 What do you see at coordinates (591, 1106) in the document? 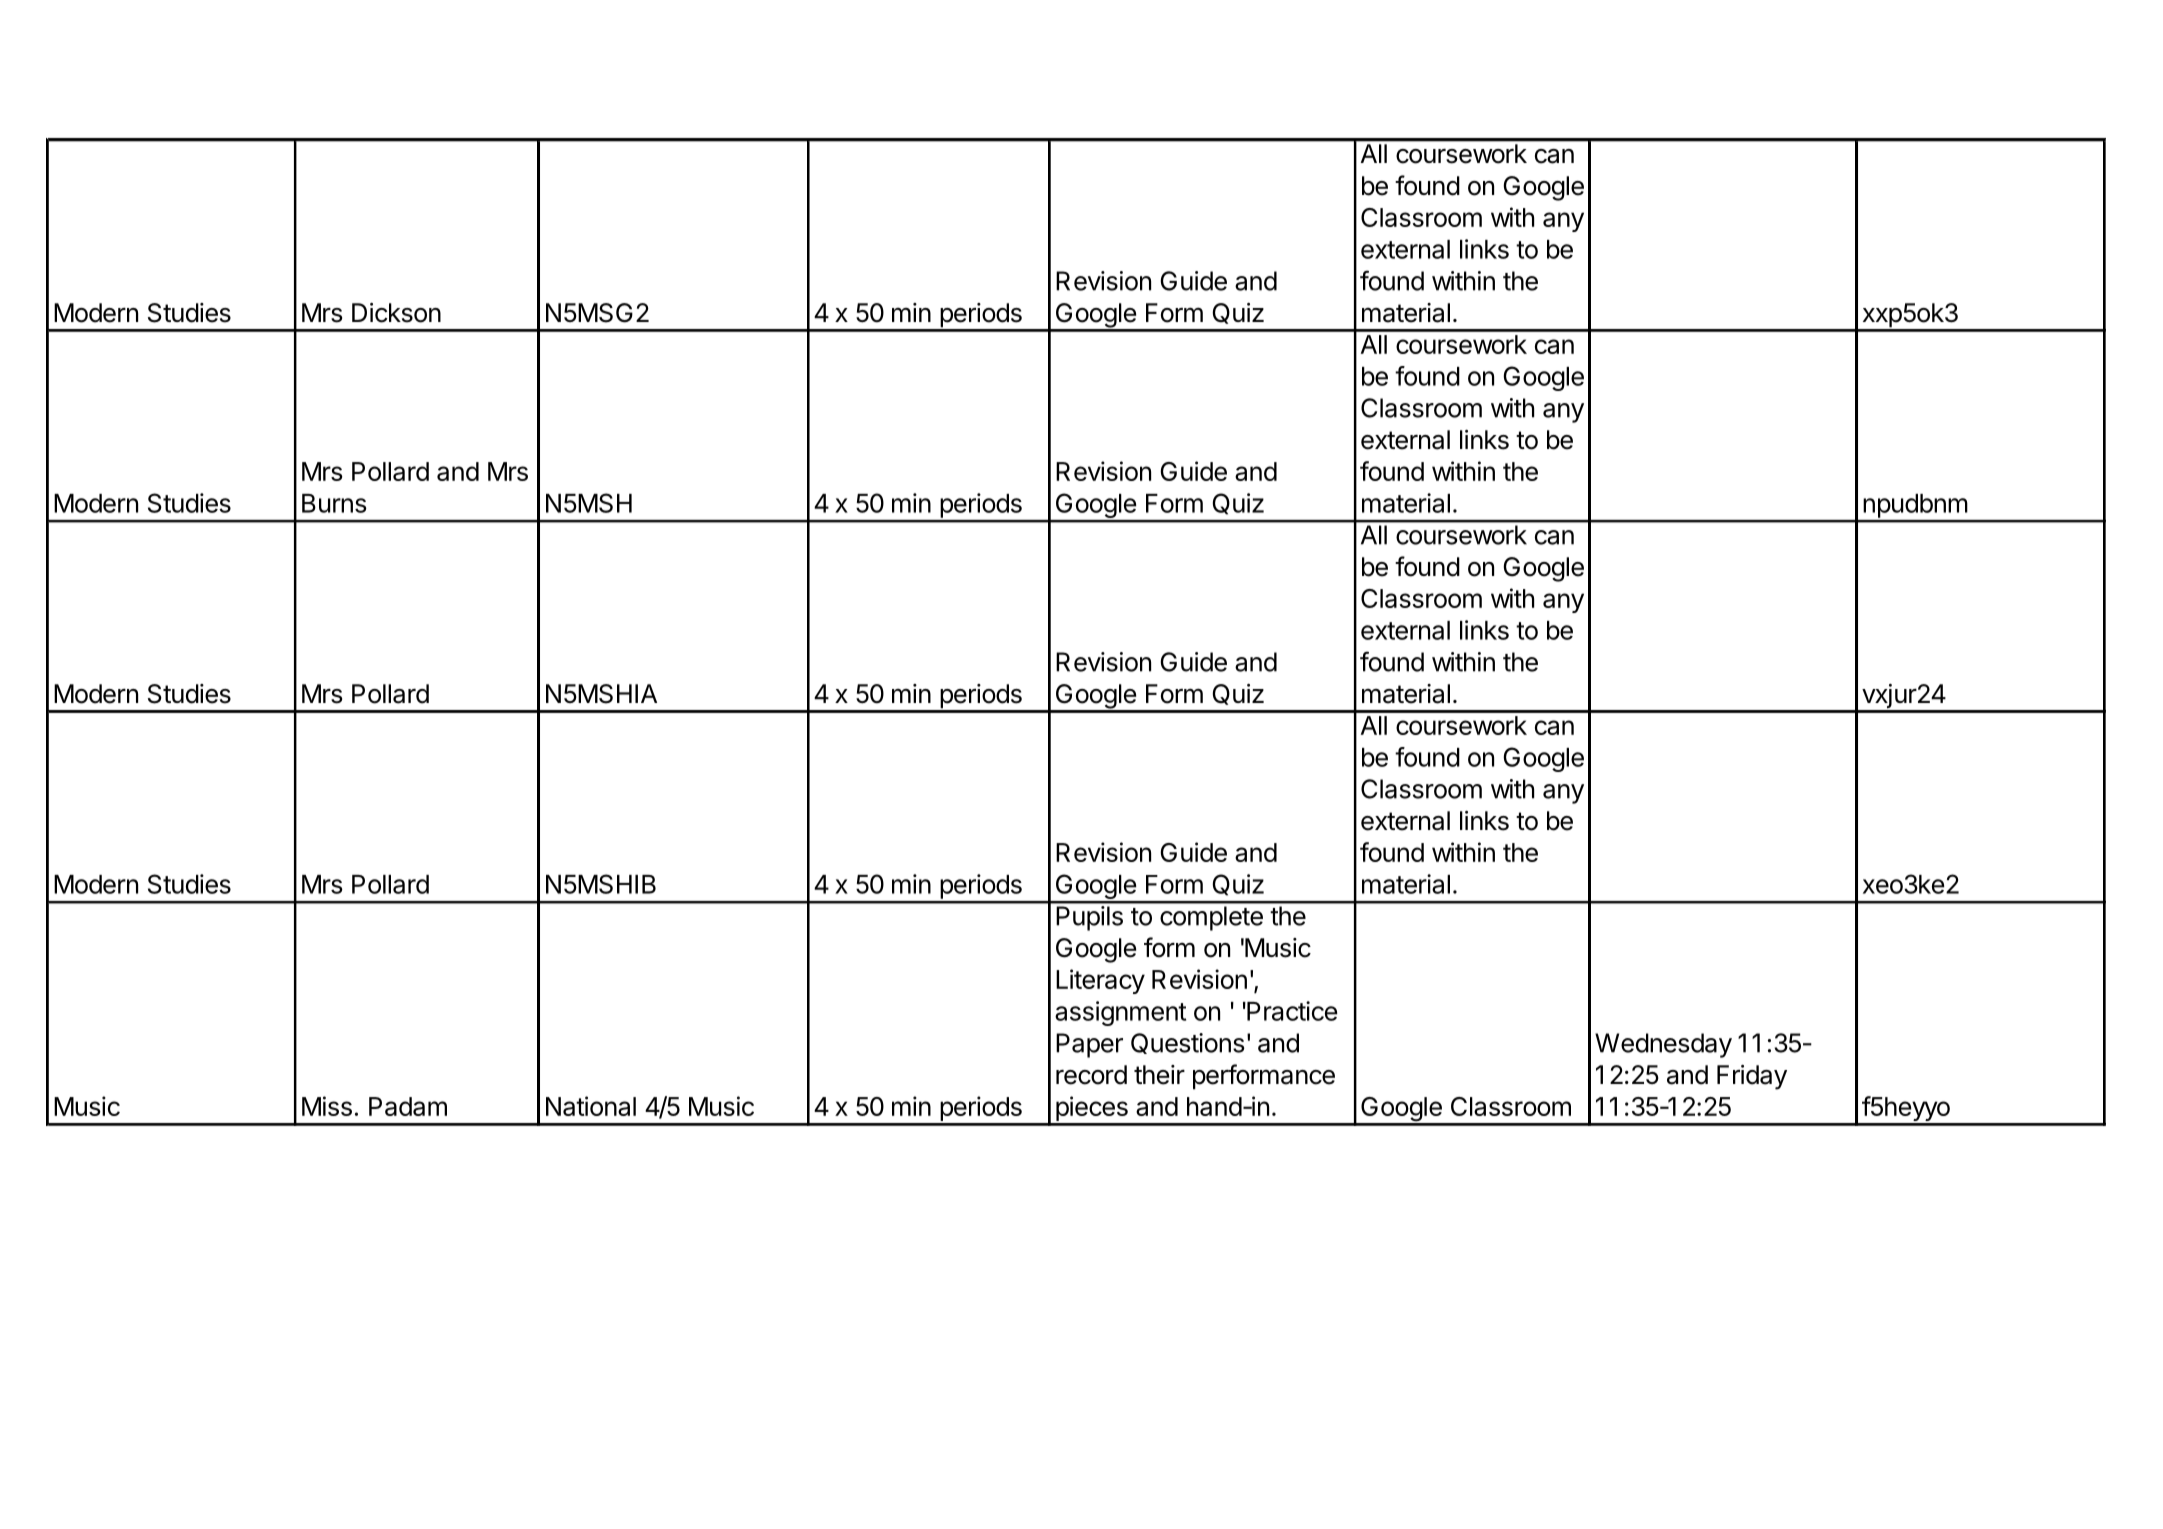
I see `National` at bounding box center [591, 1106].
